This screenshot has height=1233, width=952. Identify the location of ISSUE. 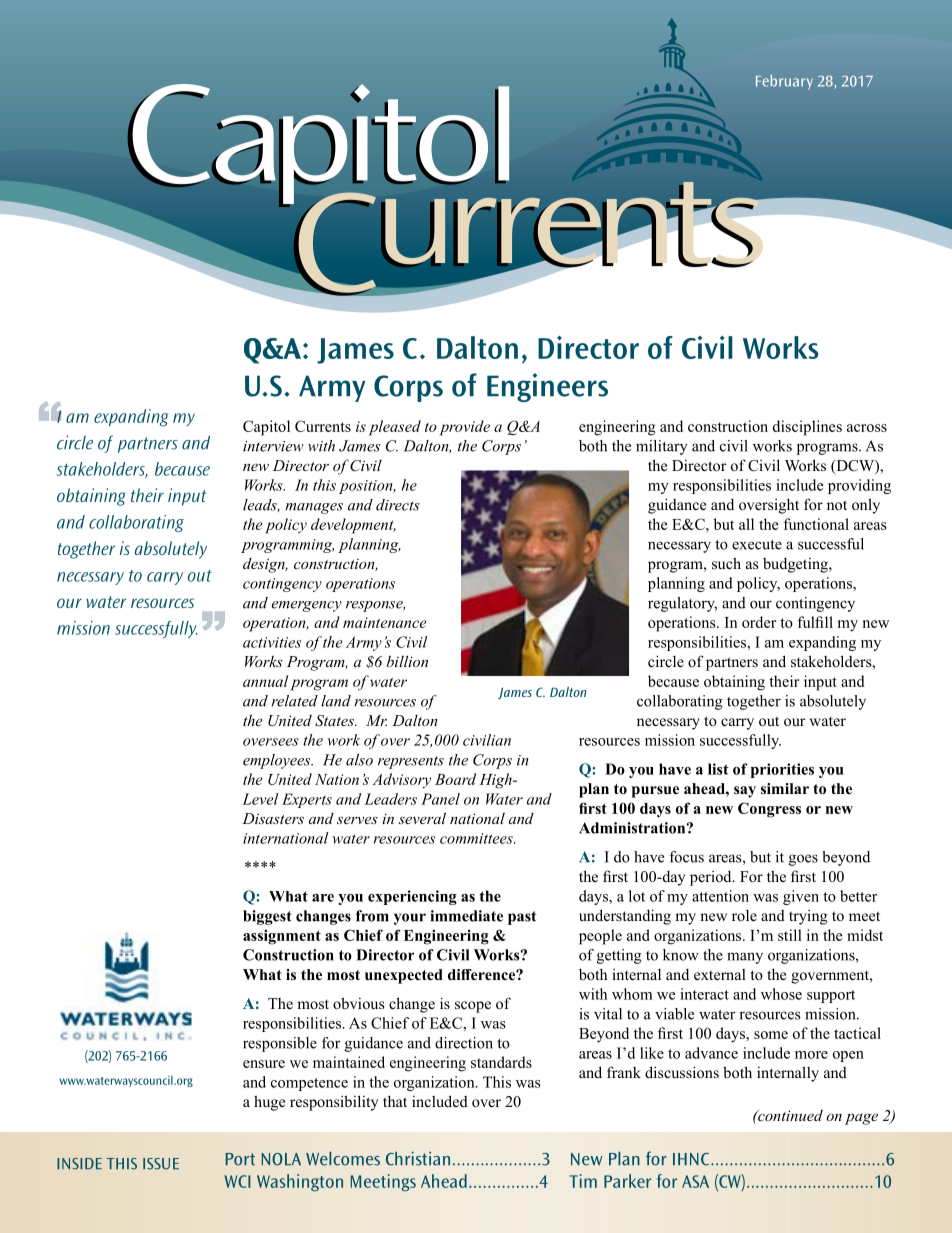
(161, 1164).
